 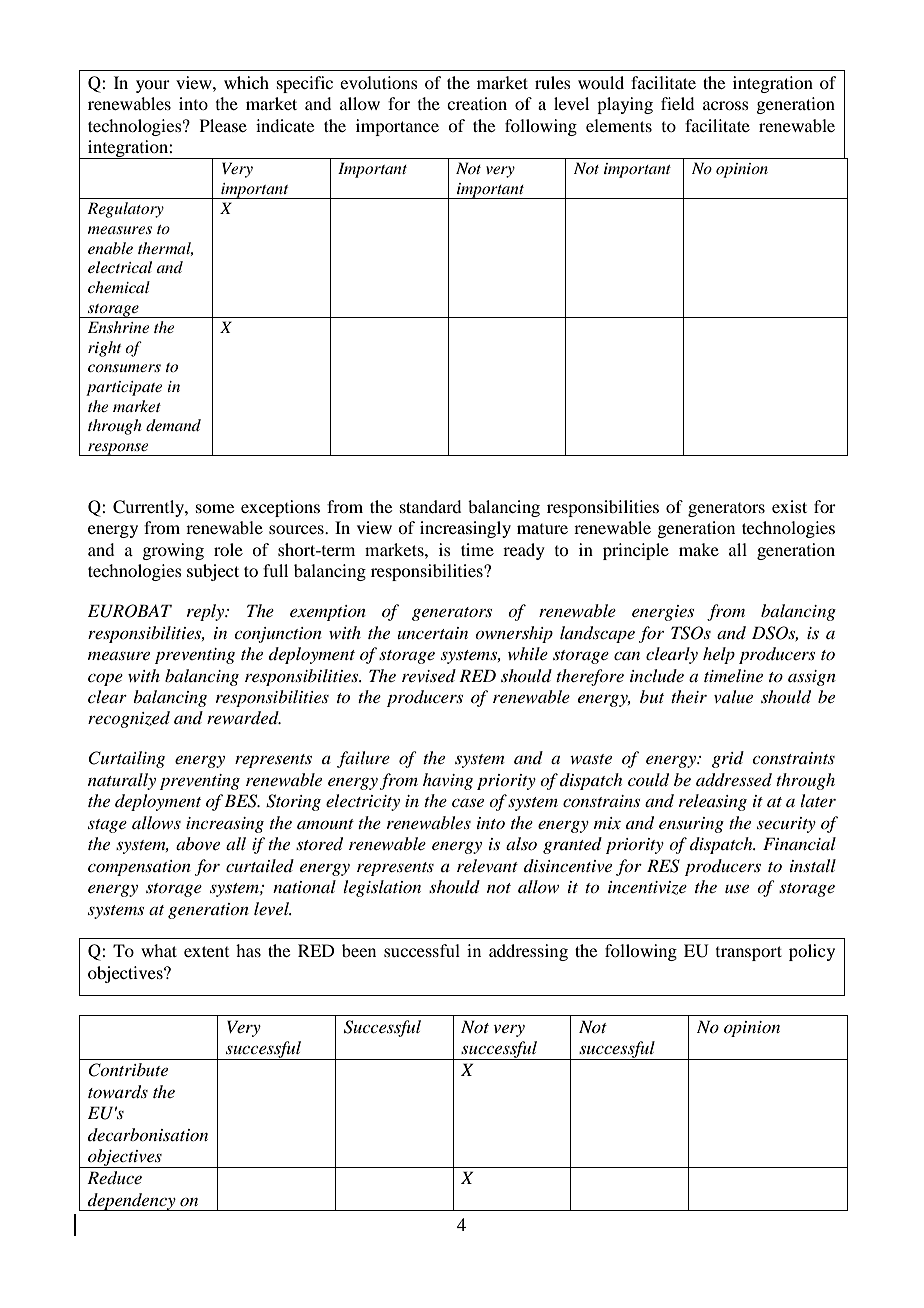 What do you see at coordinates (726, 105) in the screenshot?
I see `across` at bounding box center [726, 105].
